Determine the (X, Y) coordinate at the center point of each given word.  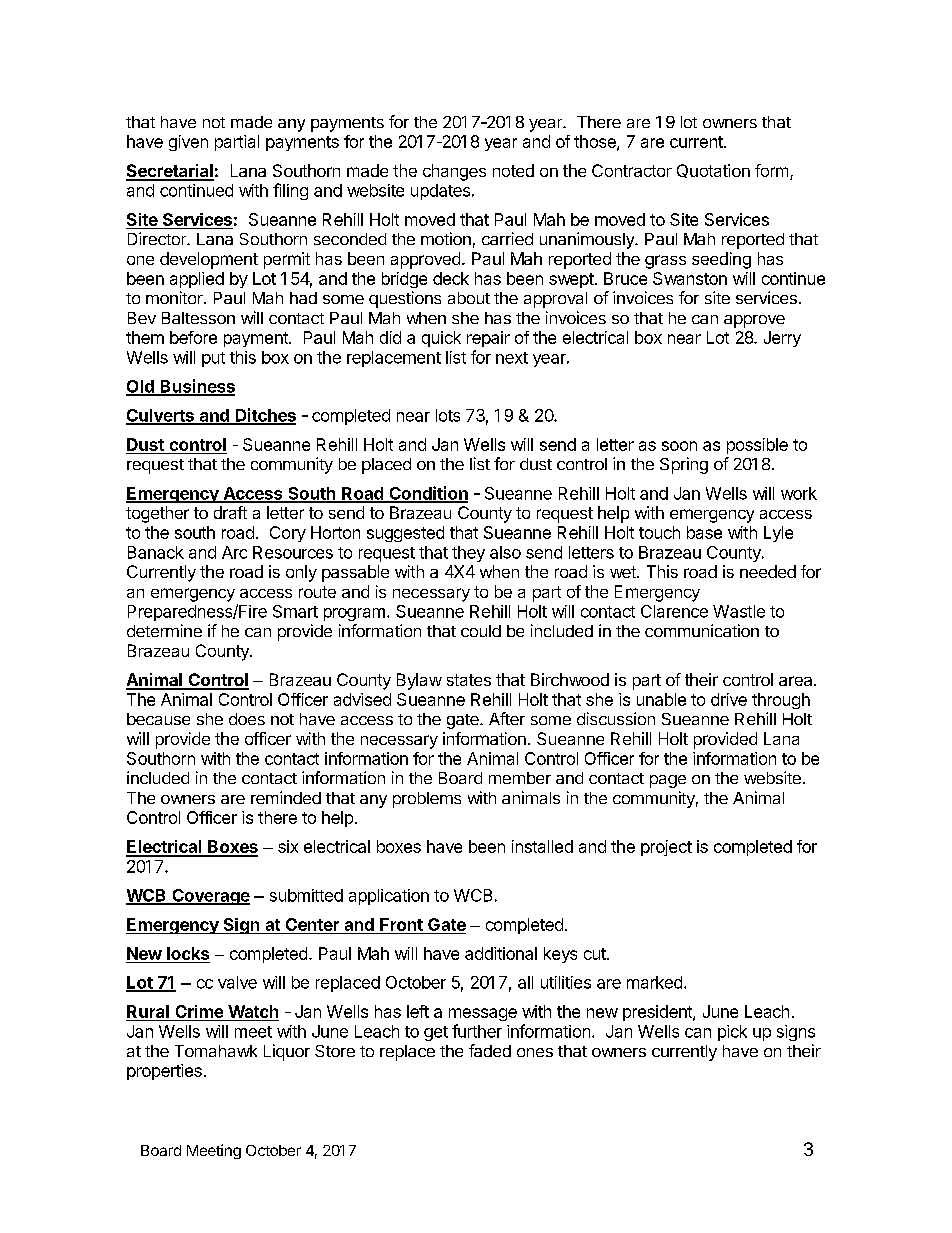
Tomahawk (216, 1051)
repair (488, 339)
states (469, 680)
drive (729, 699)
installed (542, 846)
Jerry (782, 339)
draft (230, 512)
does (247, 719)
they (468, 554)
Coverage (210, 897)
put (213, 359)
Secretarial (170, 172)
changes (454, 172)
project (666, 848)
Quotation (713, 171)
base (704, 532)
